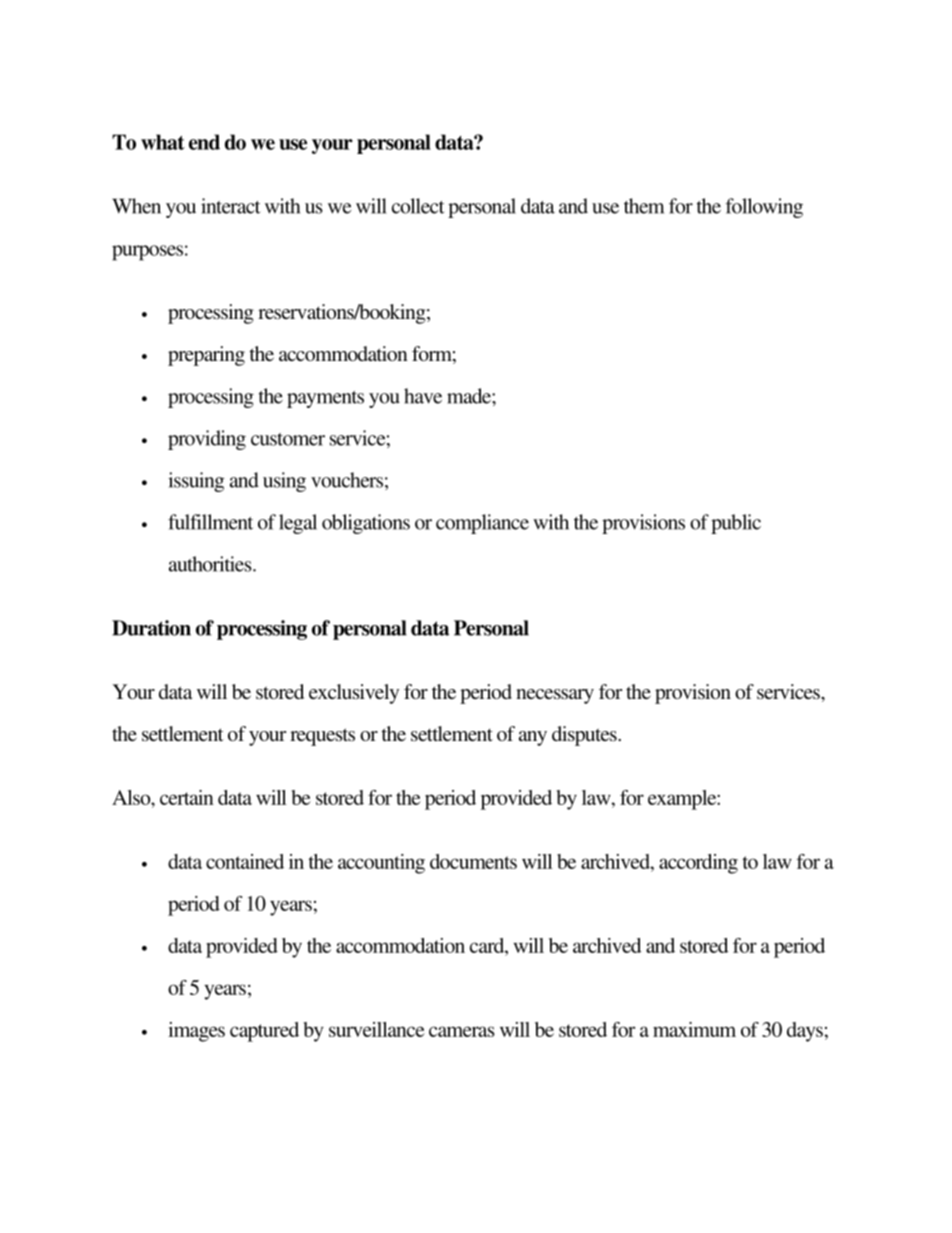 The width and height of the screenshot is (952, 1233). What do you see at coordinates (585, 736) in the screenshot?
I see `disputes` at bounding box center [585, 736].
